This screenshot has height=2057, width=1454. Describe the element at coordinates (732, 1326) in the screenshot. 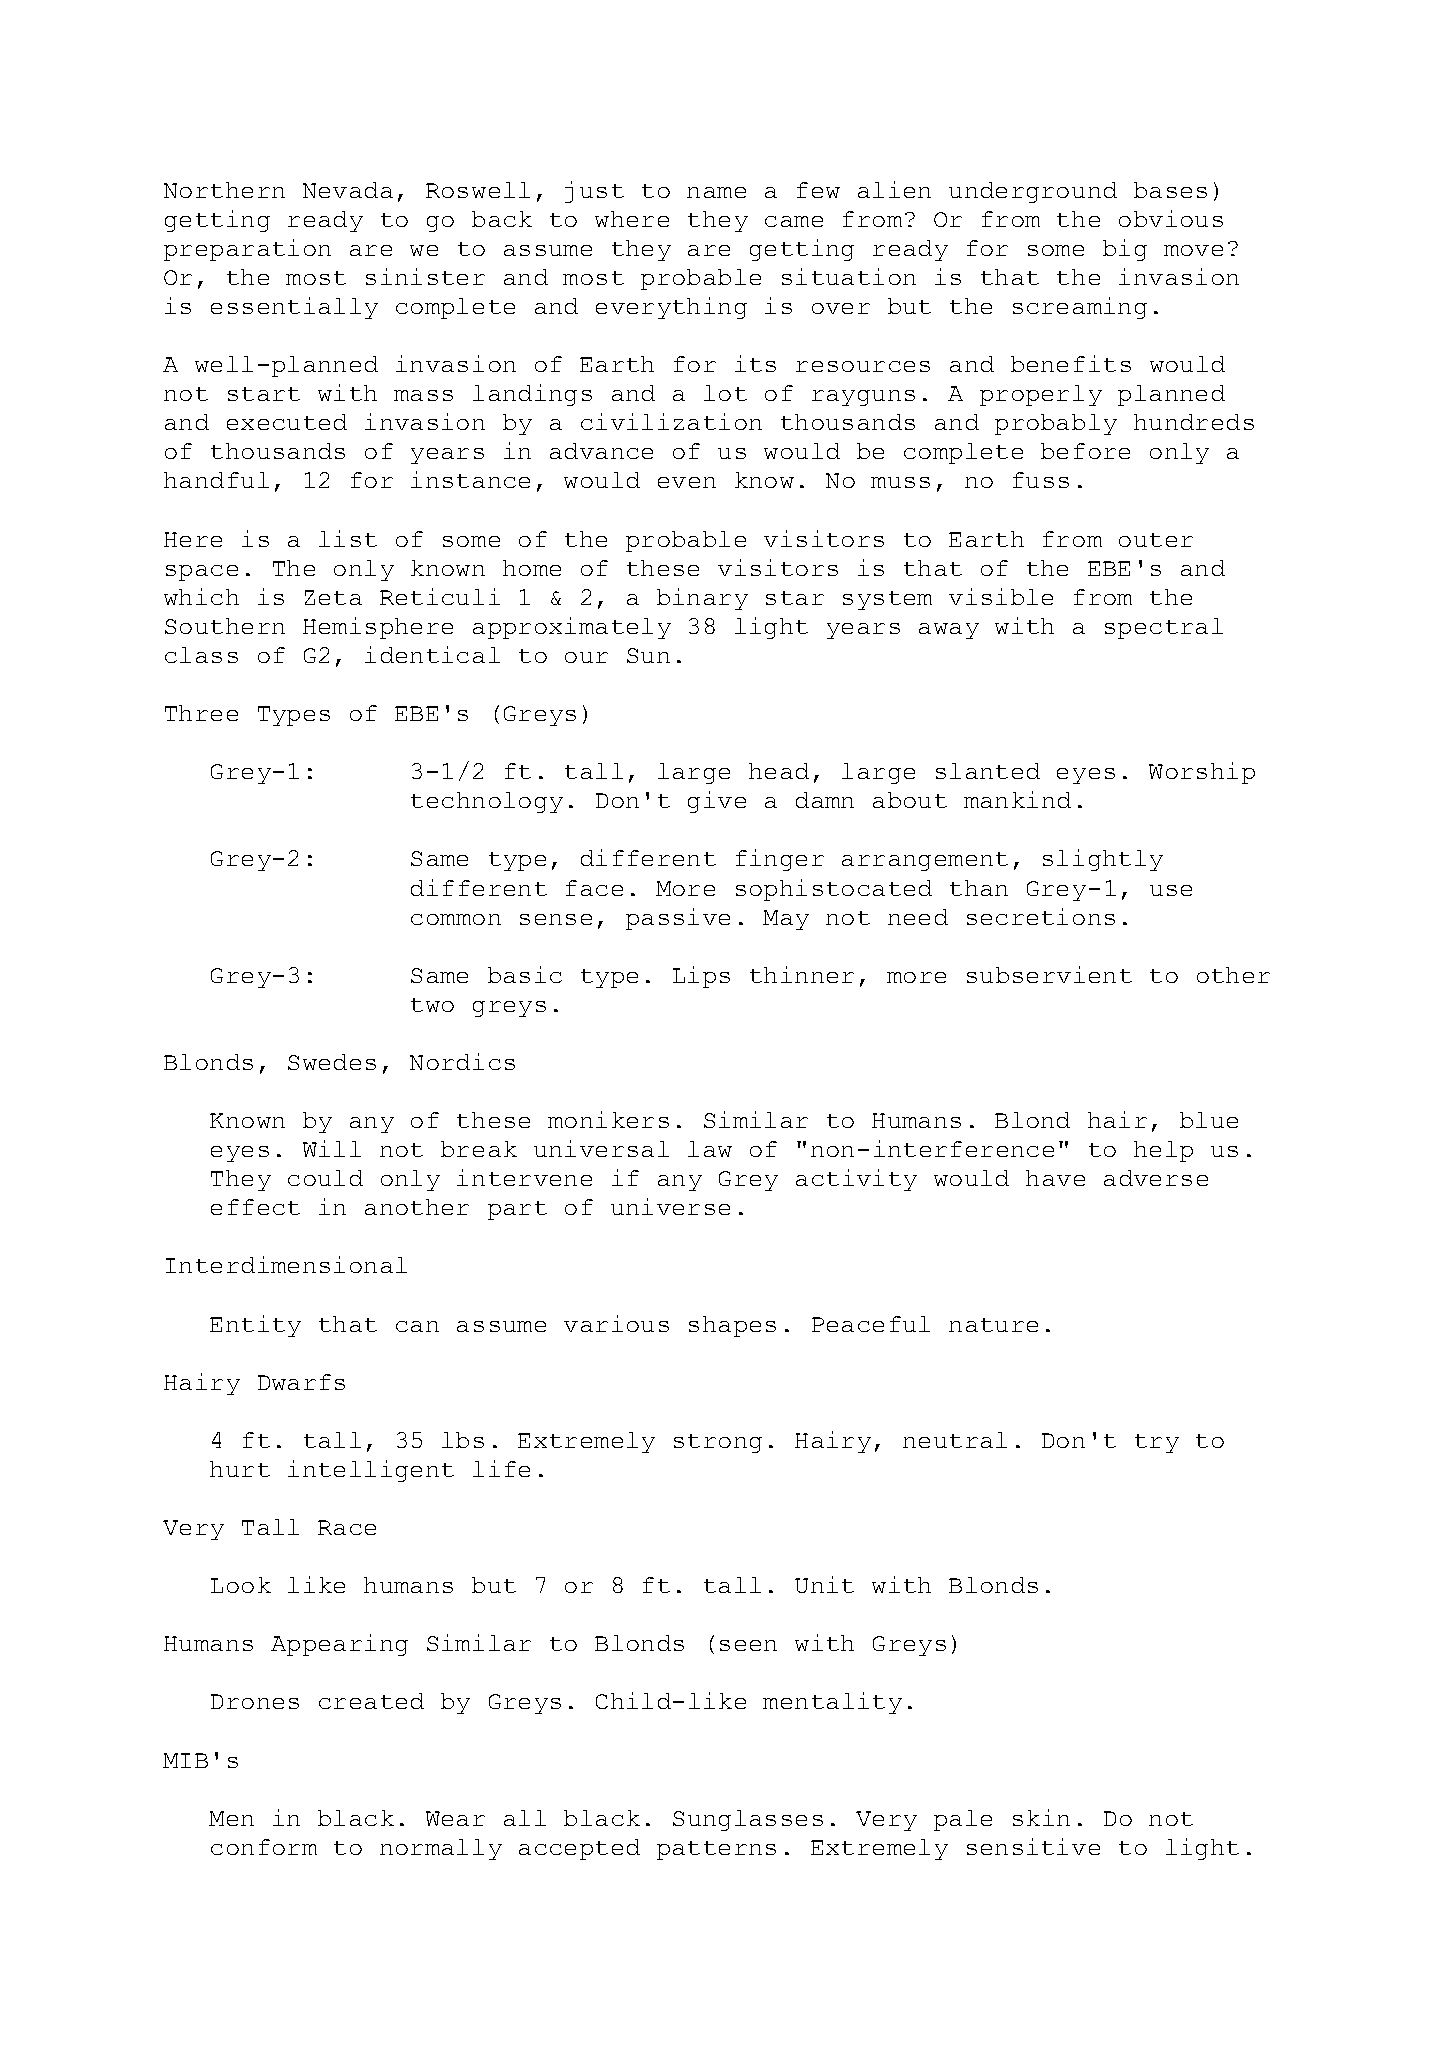

I see `shapes` at that location.
